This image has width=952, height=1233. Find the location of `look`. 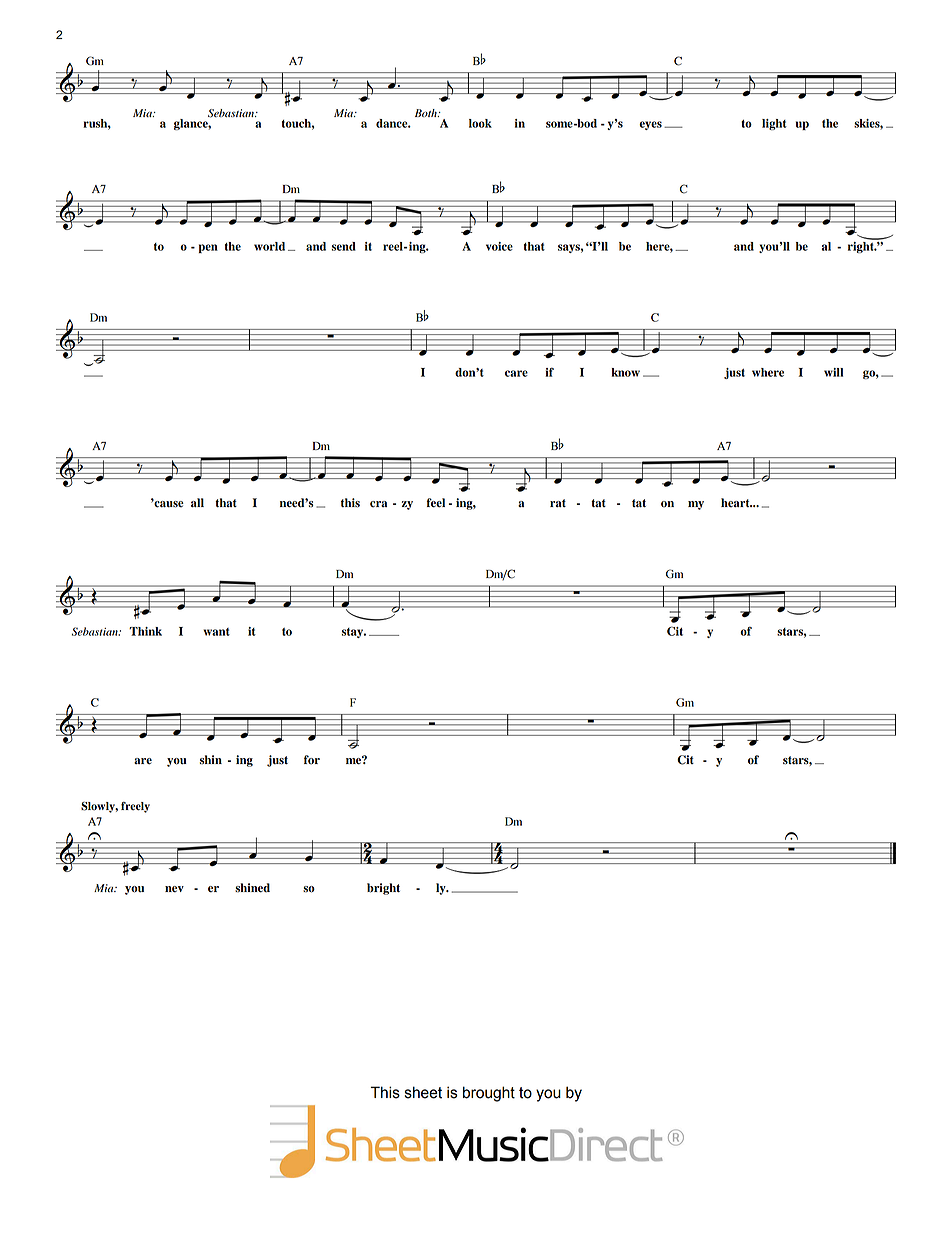

look is located at coordinates (480, 123).
